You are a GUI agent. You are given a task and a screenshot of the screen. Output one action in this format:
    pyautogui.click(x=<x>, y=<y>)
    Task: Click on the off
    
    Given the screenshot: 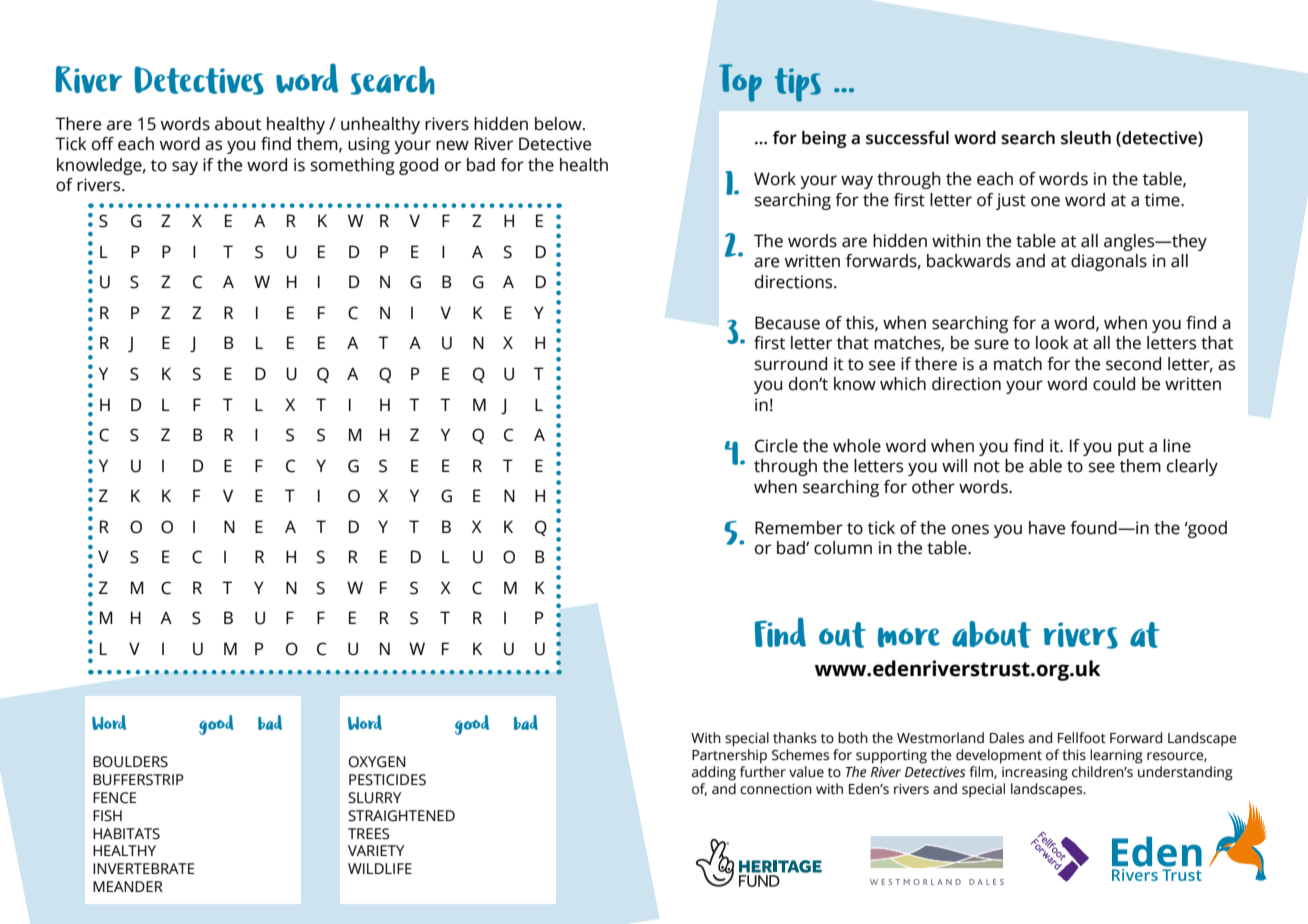 What is the action you would take?
    pyautogui.click(x=103, y=144)
